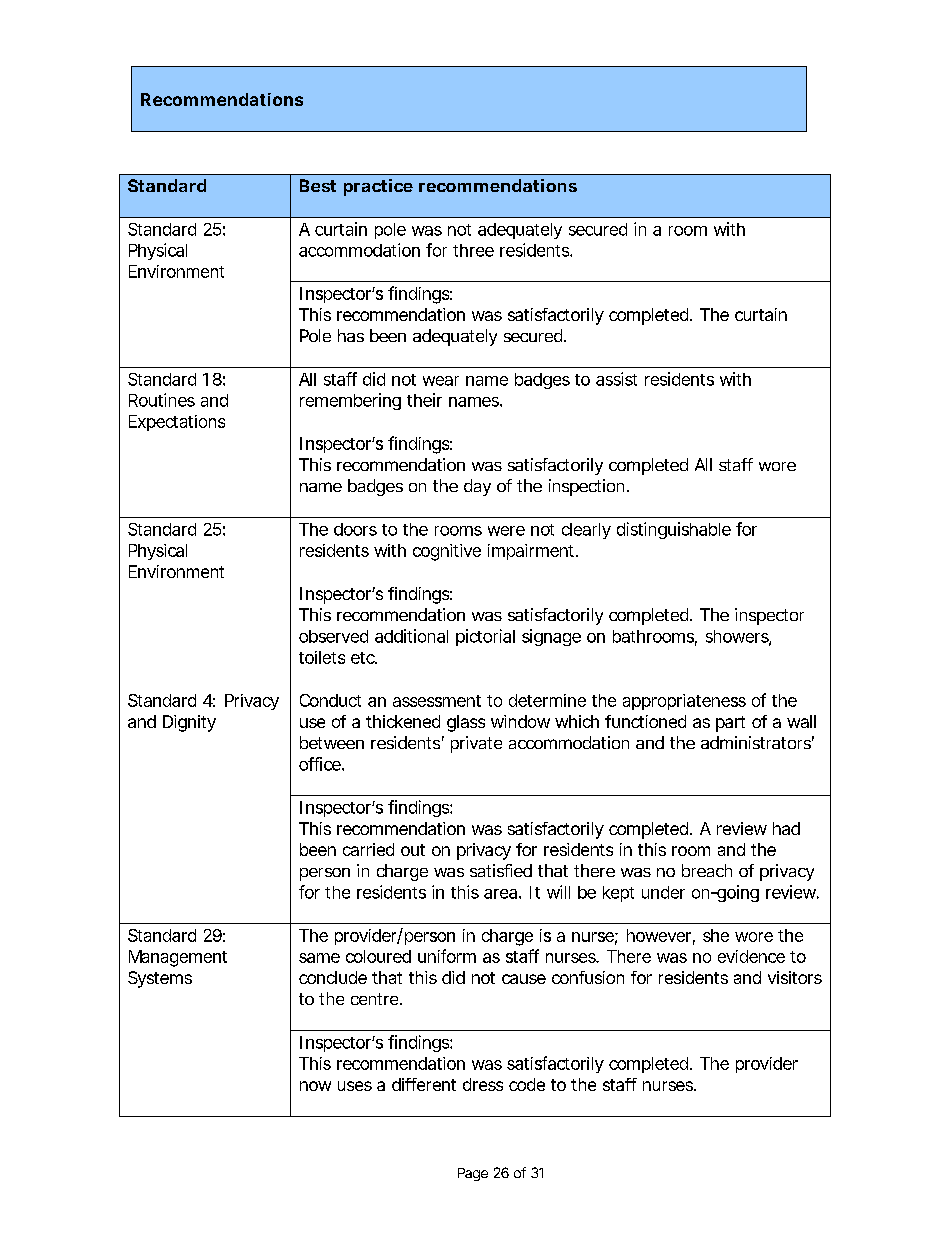 The width and height of the page is (952, 1233). I want to click on now, so click(315, 1086).
